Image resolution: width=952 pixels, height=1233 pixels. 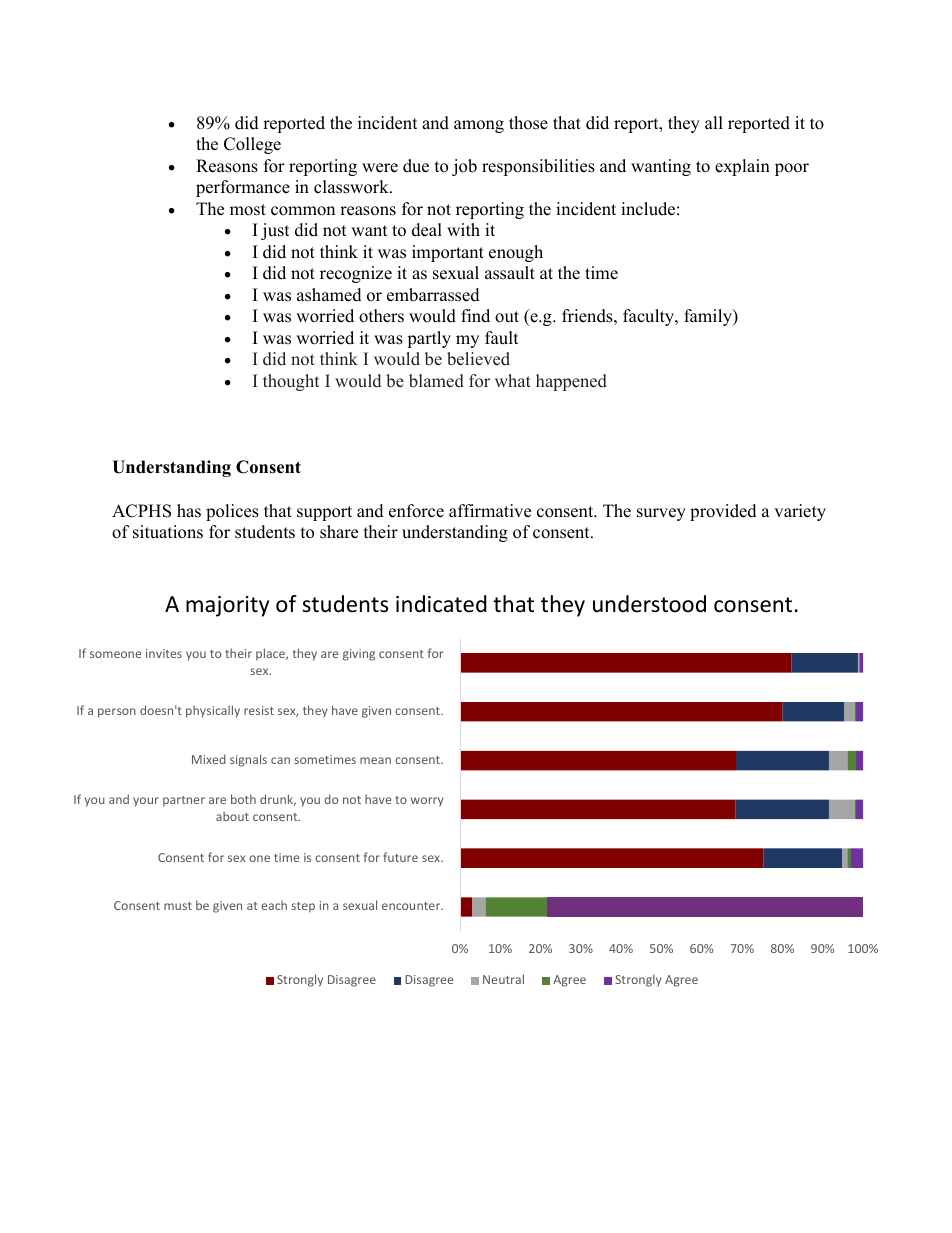 I want to click on explain, so click(x=742, y=167).
